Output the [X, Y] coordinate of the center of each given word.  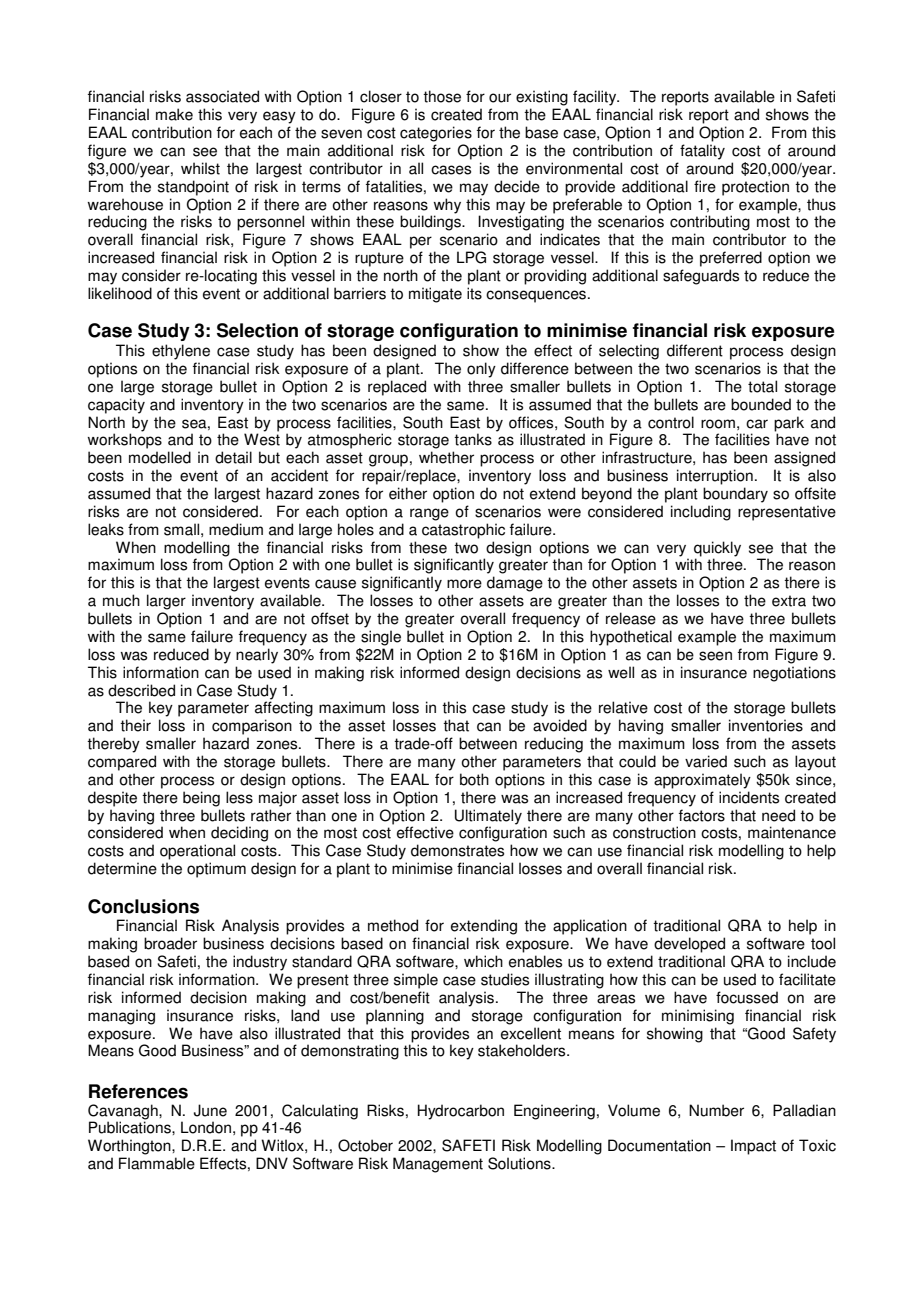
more [464, 584]
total [762, 386]
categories [436, 134]
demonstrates [457, 850]
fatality [702, 152]
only [481, 370]
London [206, 1127]
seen [715, 656]
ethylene [181, 352]
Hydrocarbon [461, 1112]
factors [702, 815]
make [174, 114]
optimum [216, 870]
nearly [257, 656]
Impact [753, 1147]
